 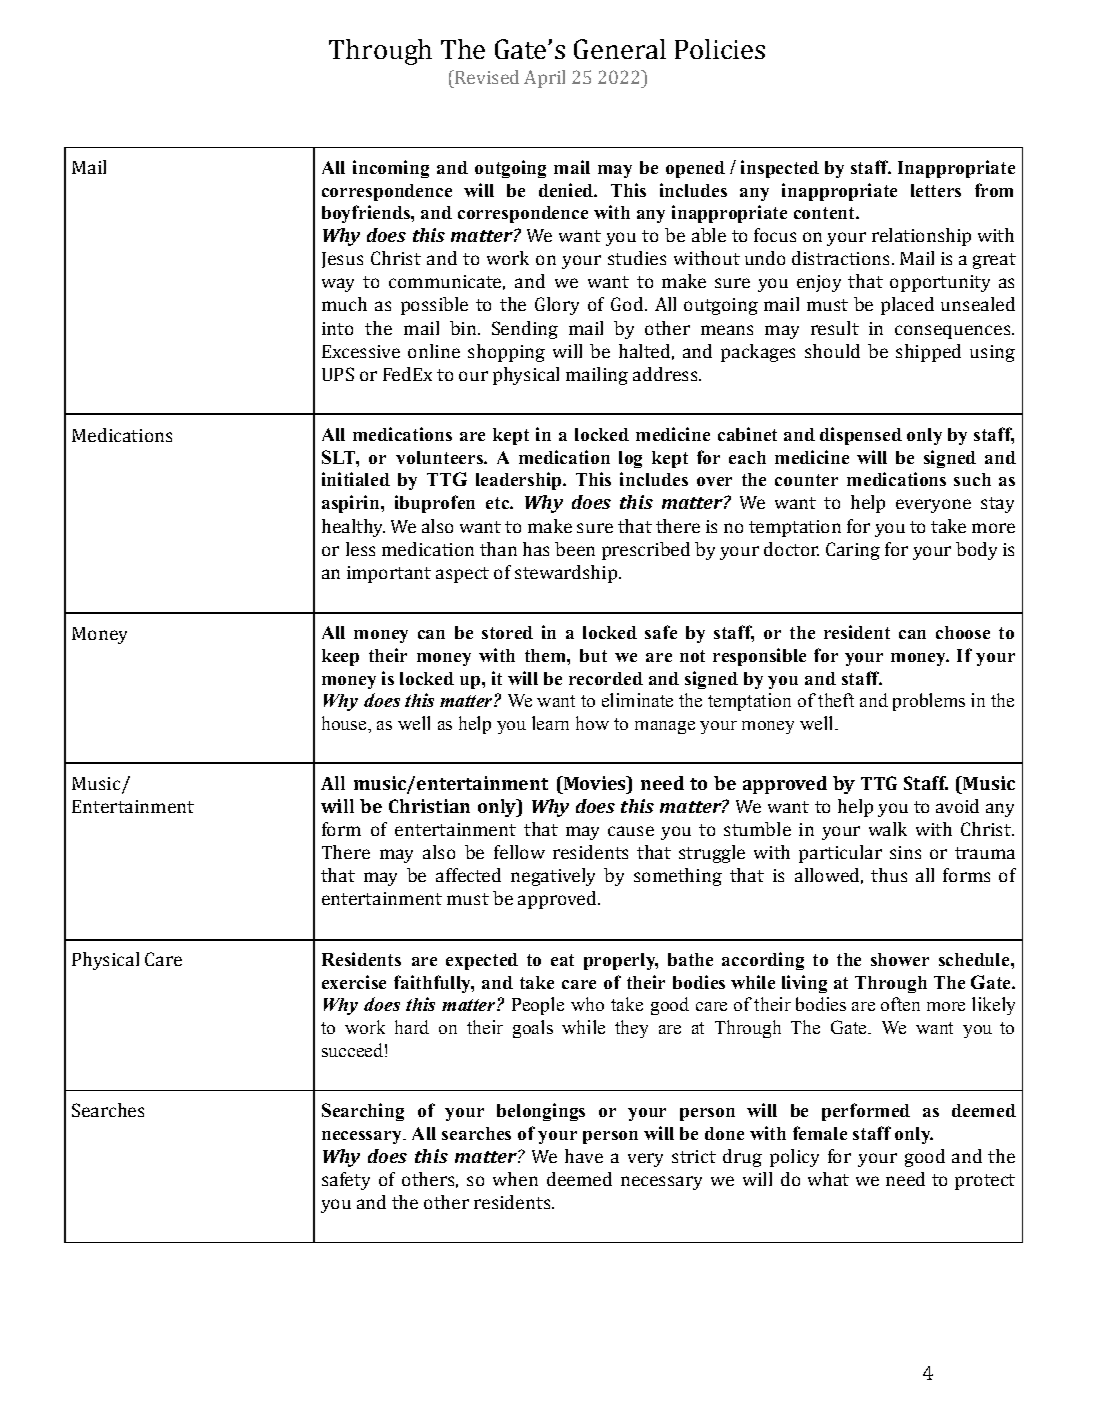 What do you see at coordinates (646, 551) in the image?
I see `prescribed` at bounding box center [646, 551].
